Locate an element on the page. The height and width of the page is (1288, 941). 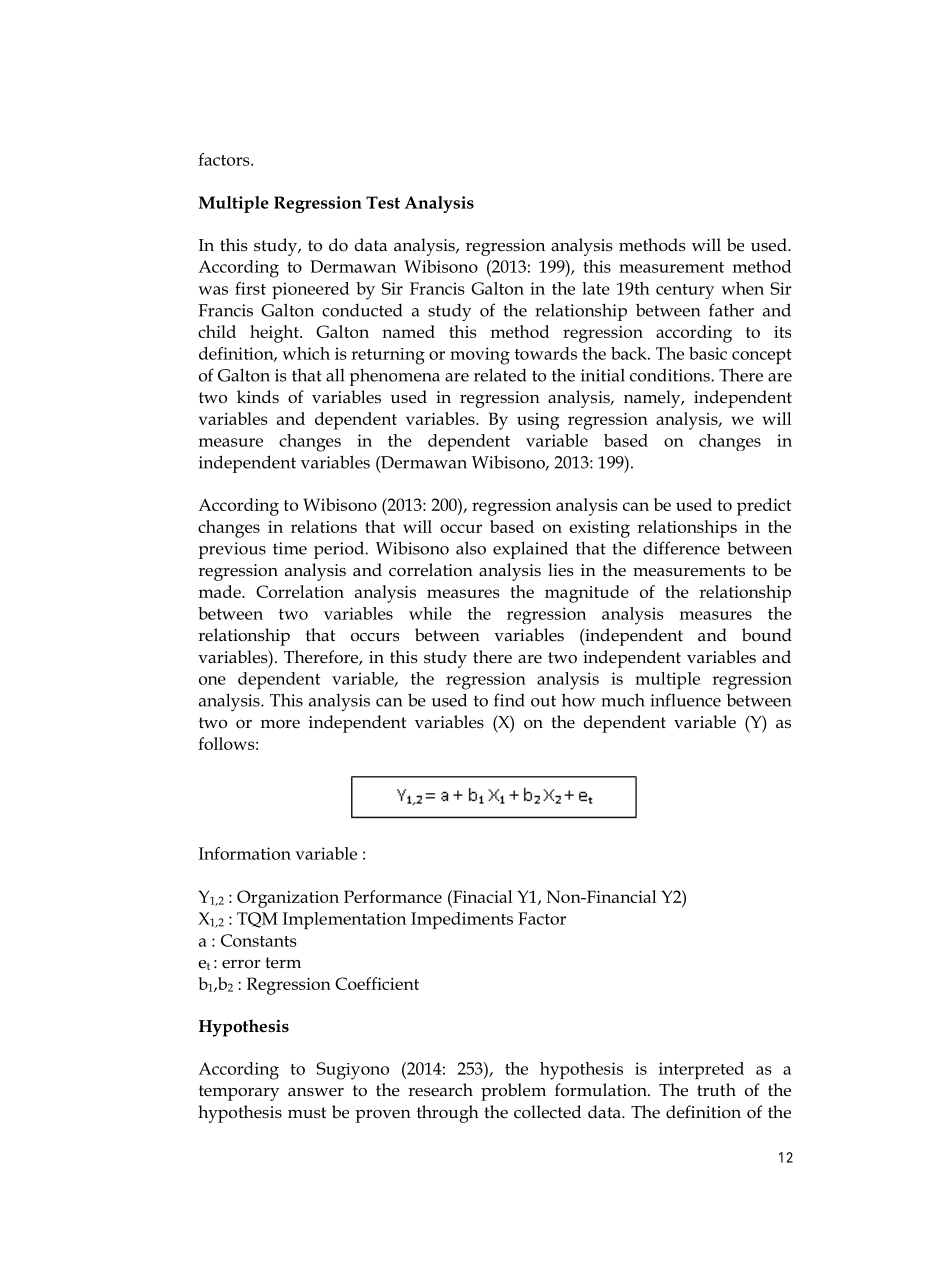
when is located at coordinates (742, 288).
